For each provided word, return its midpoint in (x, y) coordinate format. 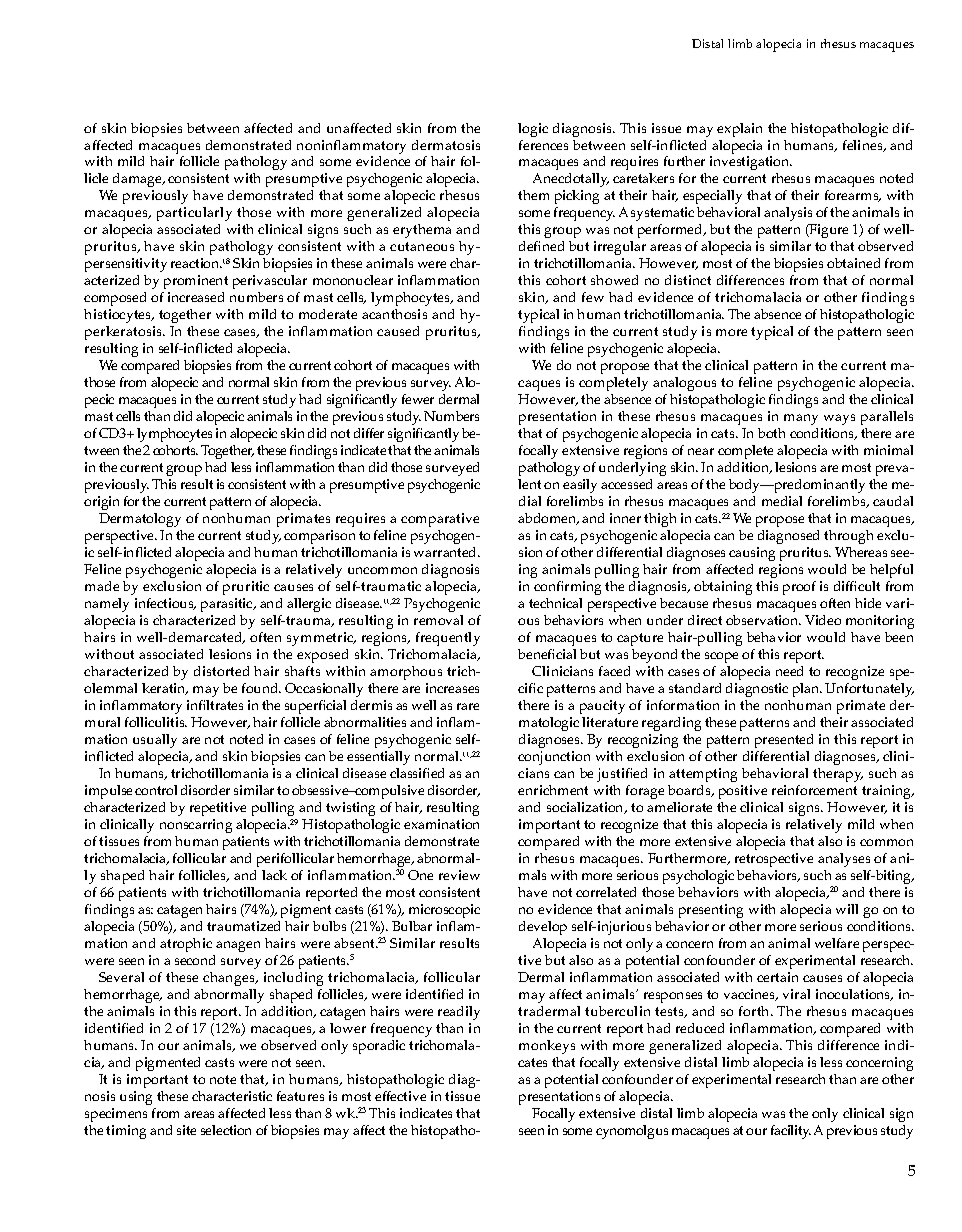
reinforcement (814, 790)
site (186, 1130)
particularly (194, 214)
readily (459, 1013)
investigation (751, 163)
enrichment (553, 790)
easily (580, 486)
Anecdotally (571, 180)
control (156, 790)
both (771, 433)
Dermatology (140, 520)
